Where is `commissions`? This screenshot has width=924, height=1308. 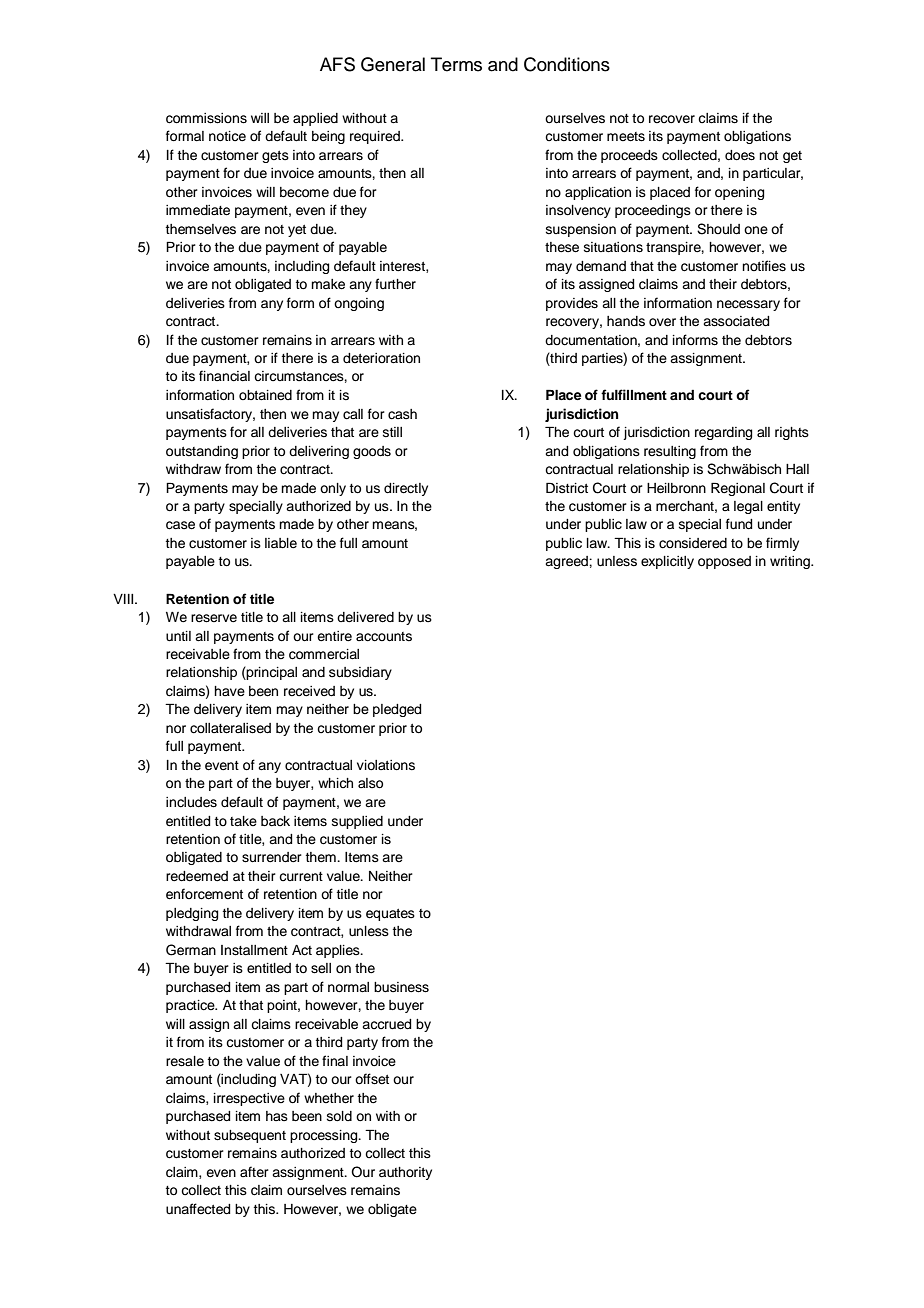
commissions is located at coordinates (206, 118).
